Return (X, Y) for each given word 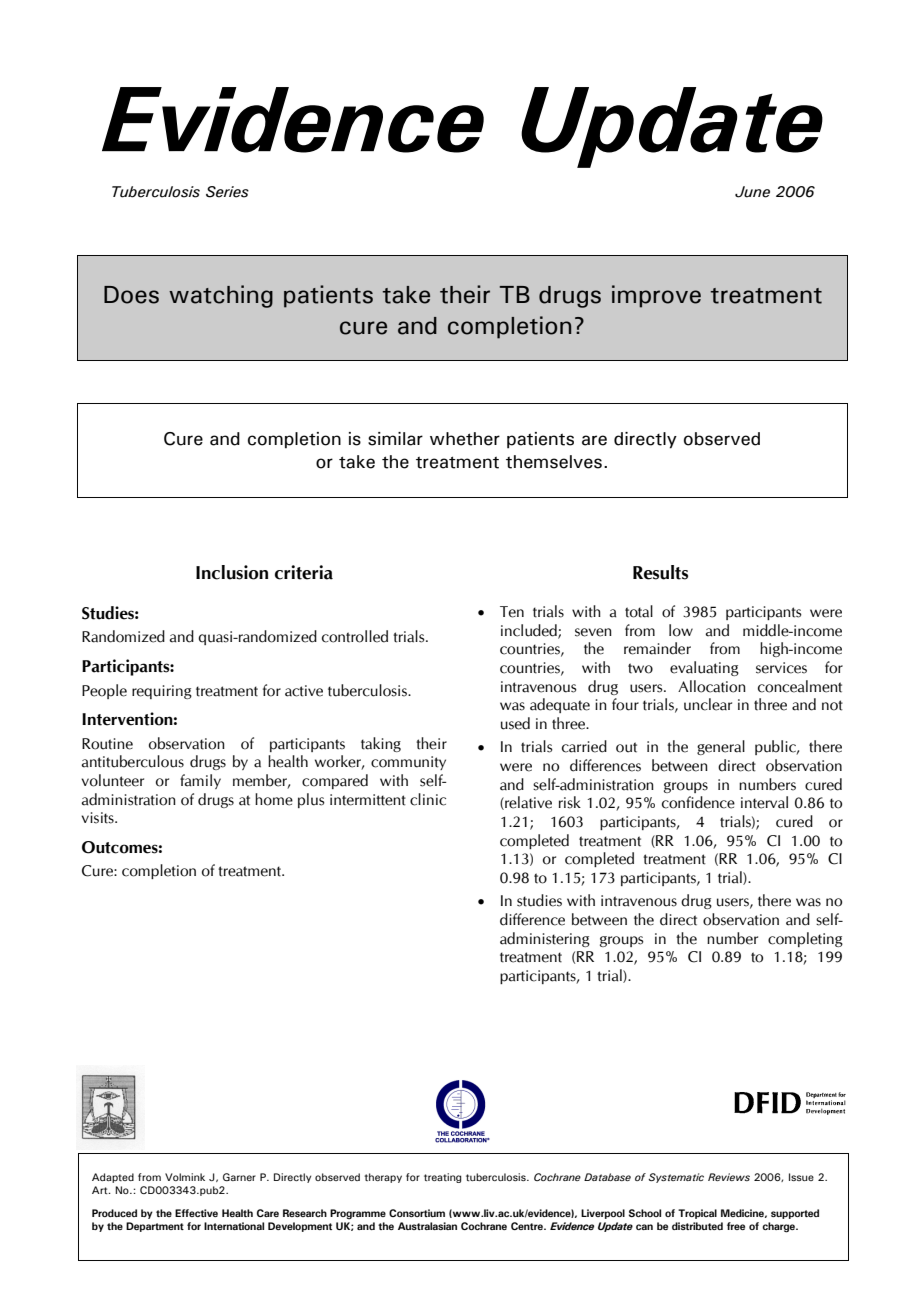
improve (656, 296)
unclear (708, 704)
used (515, 723)
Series (227, 192)
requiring (162, 692)
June (752, 192)
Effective (196, 1213)
